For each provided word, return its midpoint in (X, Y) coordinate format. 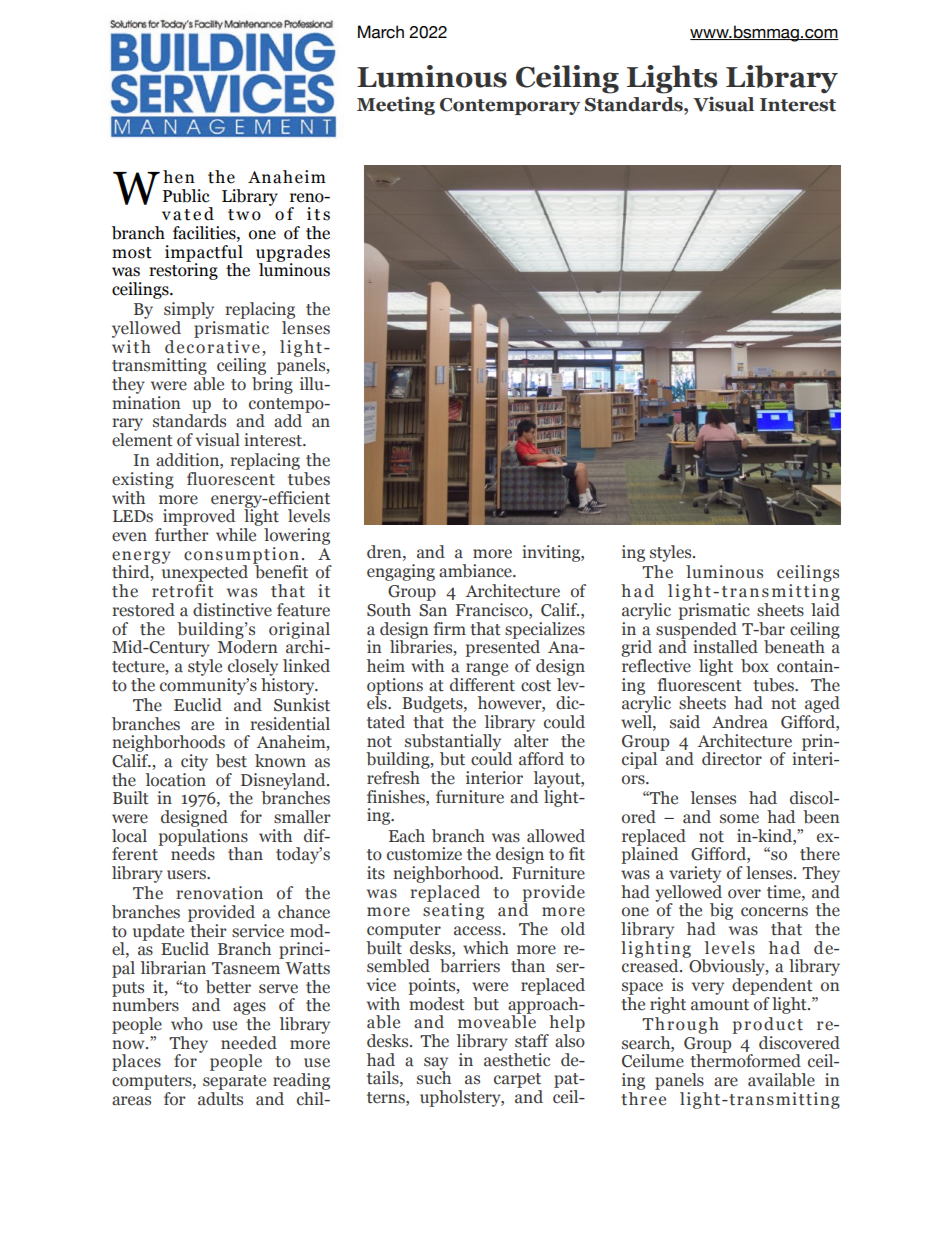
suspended (697, 630)
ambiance (476, 571)
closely (253, 667)
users (187, 875)
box (755, 666)
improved (199, 519)
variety (695, 874)
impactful (204, 254)
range (487, 669)
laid (825, 608)
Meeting (396, 105)
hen (179, 177)
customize (424, 854)
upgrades (293, 254)
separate (234, 1082)
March (381, 32)
